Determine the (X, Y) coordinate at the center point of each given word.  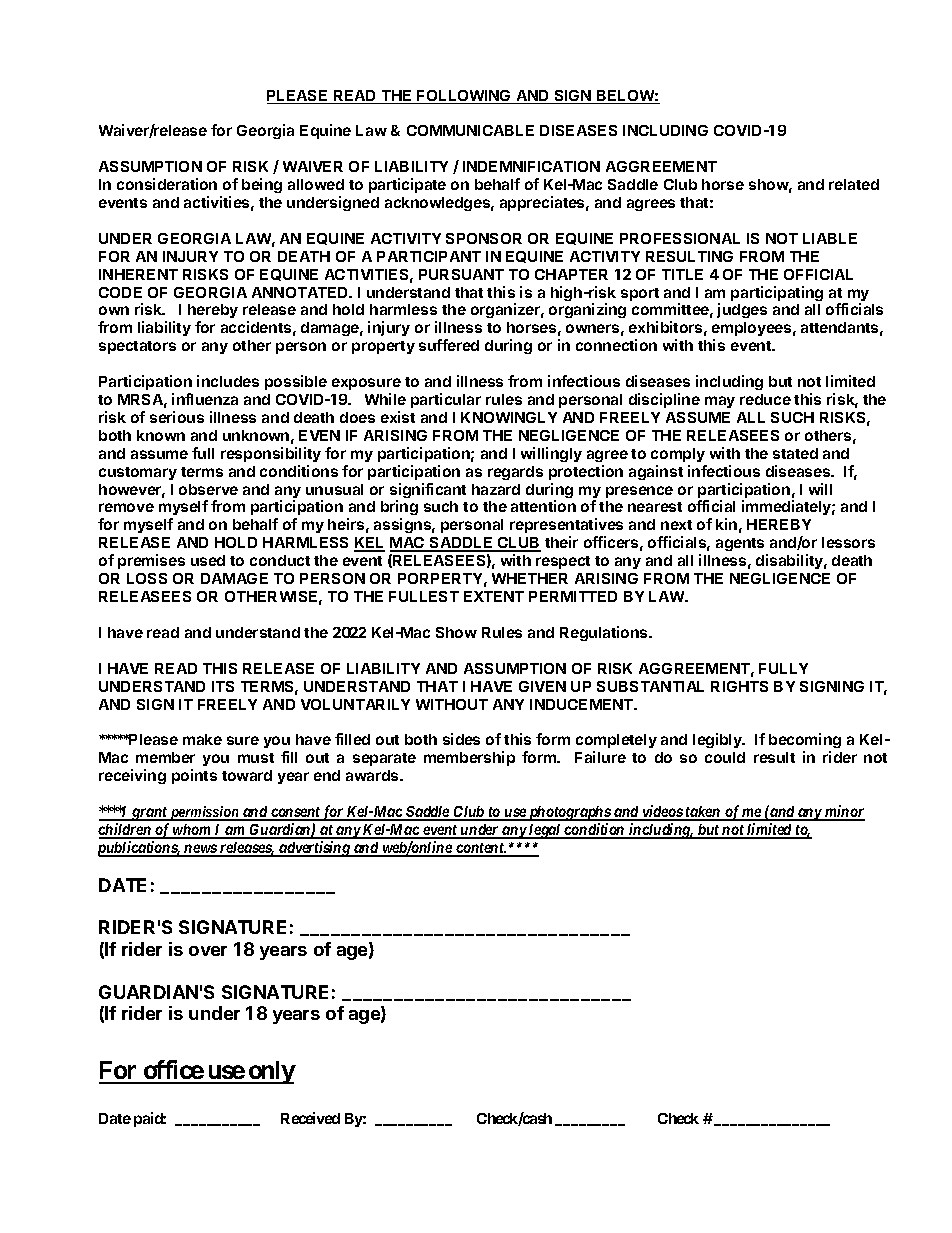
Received (310, 1118)
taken (703, 813)
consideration (167, 184)
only (271, 1072)
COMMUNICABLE (470, 130)
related (854, 184)
